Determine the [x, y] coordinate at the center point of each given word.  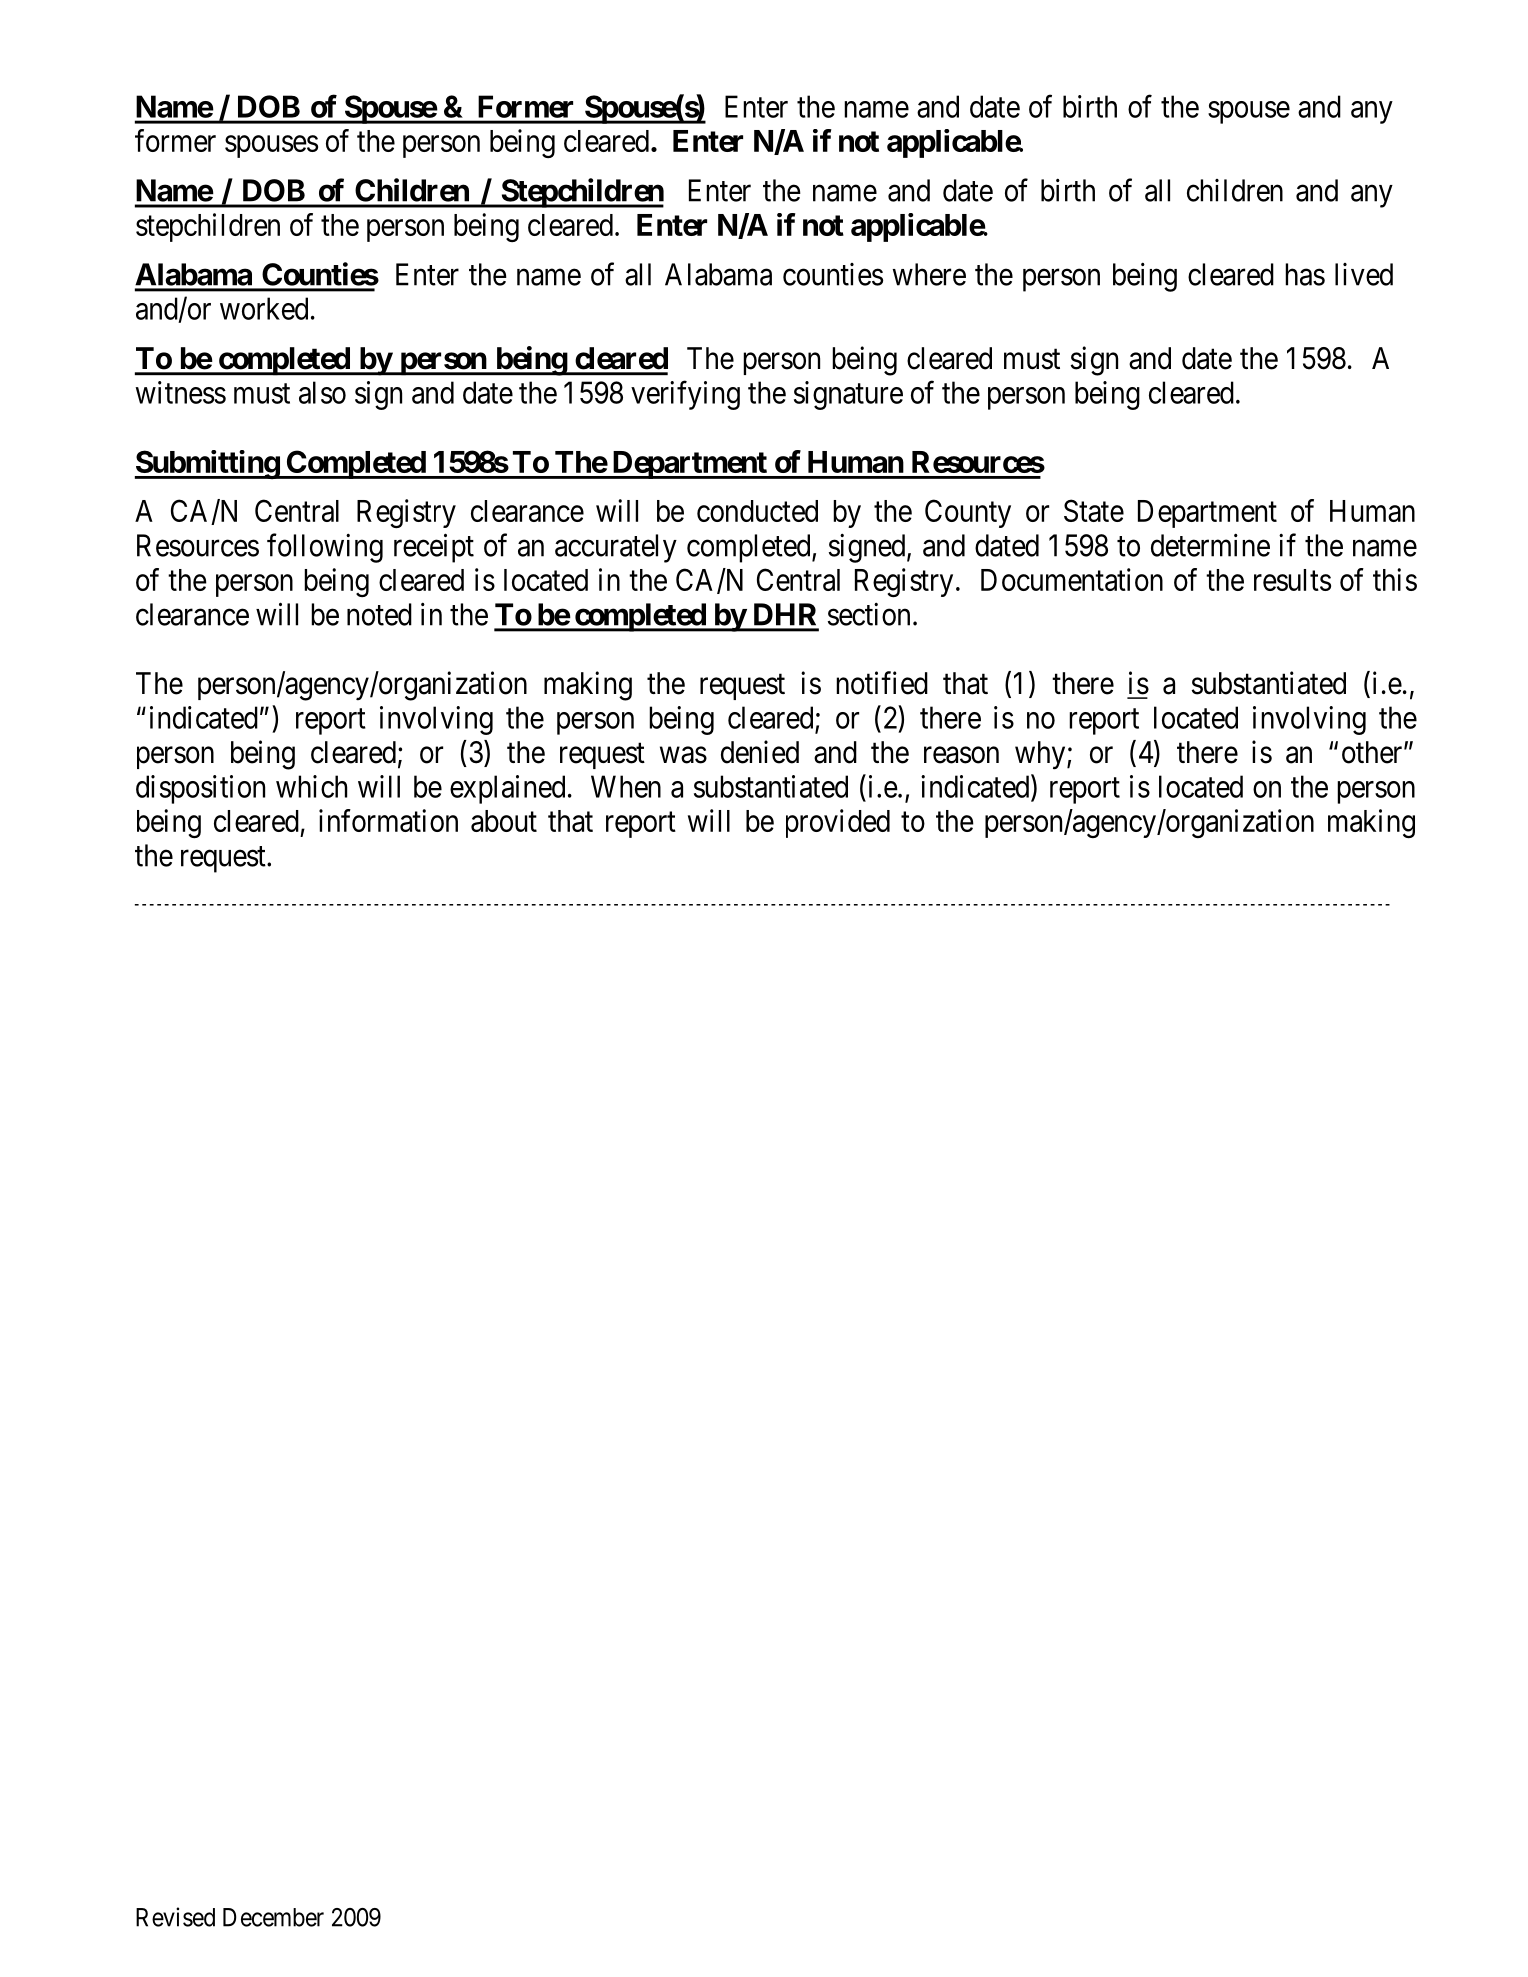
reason [961, 755]
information [388, 820]
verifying [685, 395]
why [1041, 755]
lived [1364, 274]
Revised [175, 1917]
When [626, 786]
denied [760, 752]
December [273, 1917]
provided [838, 823]
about [504, 821]
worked [264, 308]
